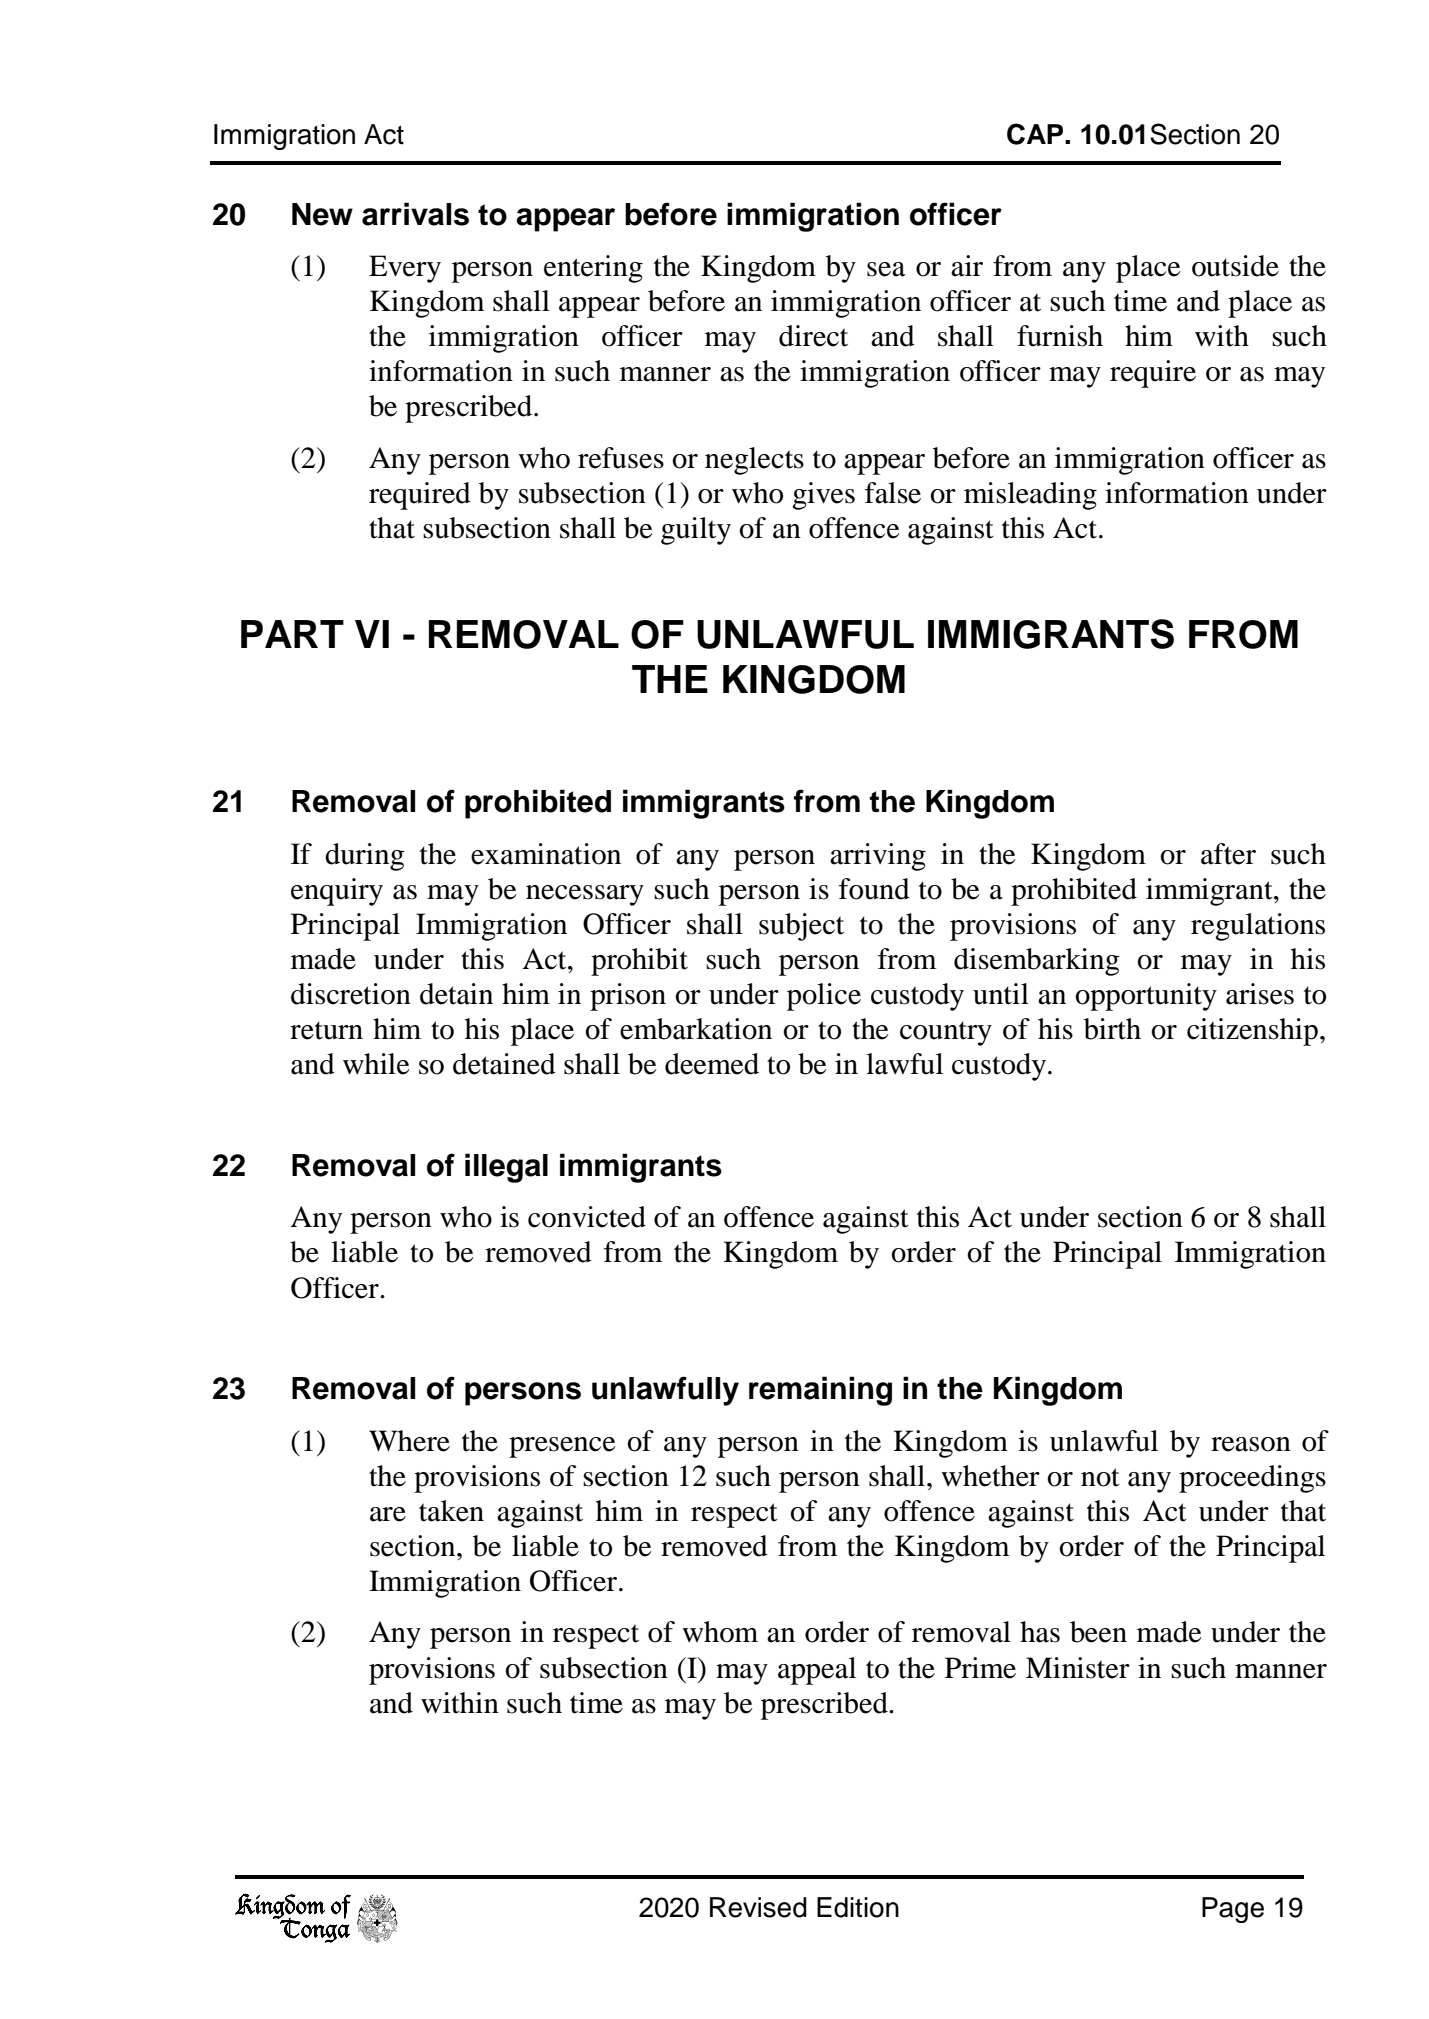  I want to click on Revised, so click(758, 1907).
